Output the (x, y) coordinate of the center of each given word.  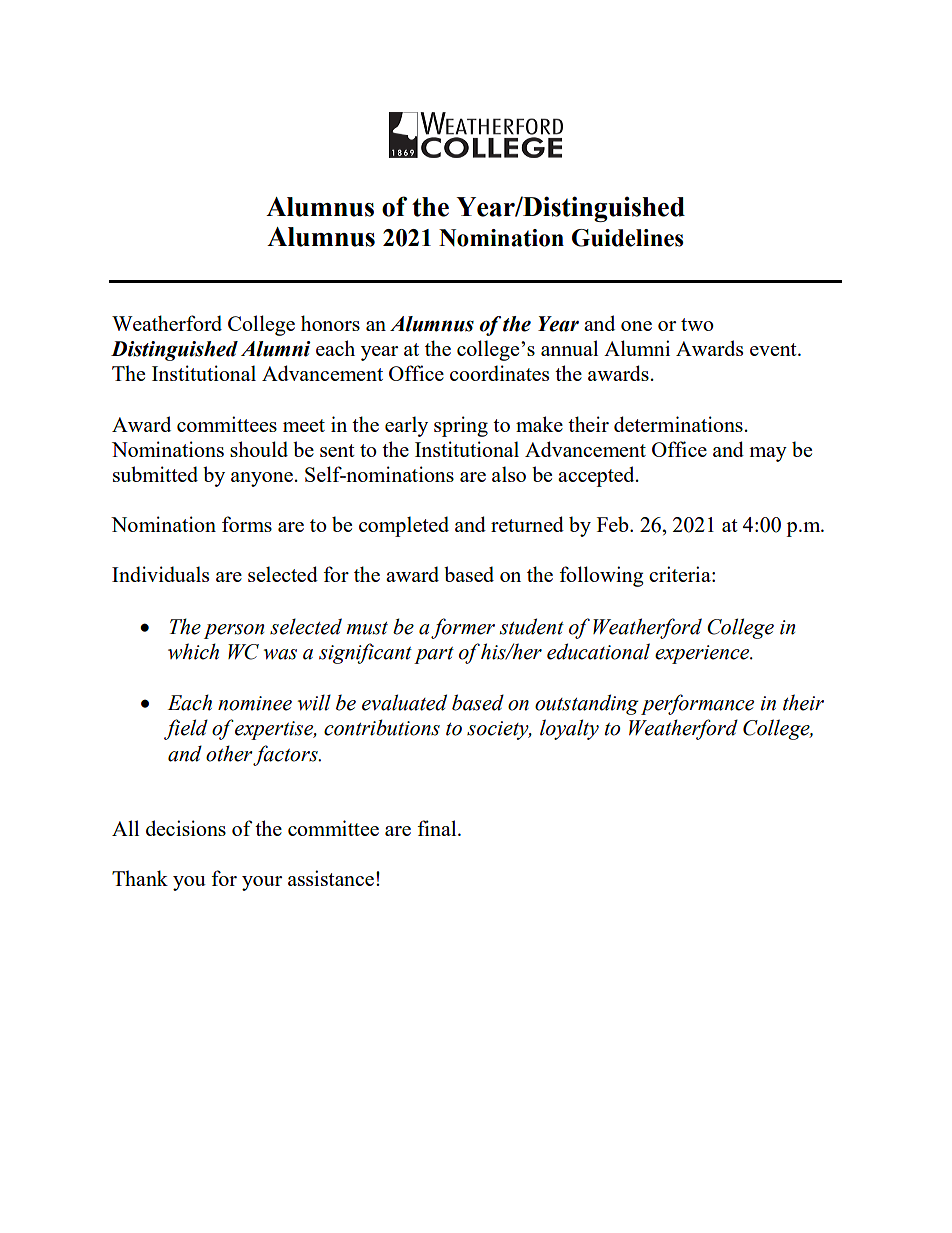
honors (330, 323)
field (186, 729)
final (438, 828)
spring (461, 426)
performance (697, 704)
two (697, 324)
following (601, 576)
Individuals (160, 574)
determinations (678, 424)
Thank (140, 878)
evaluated (404, 702)
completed (404, 526)
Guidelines (628, 238)
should (259, 449)
